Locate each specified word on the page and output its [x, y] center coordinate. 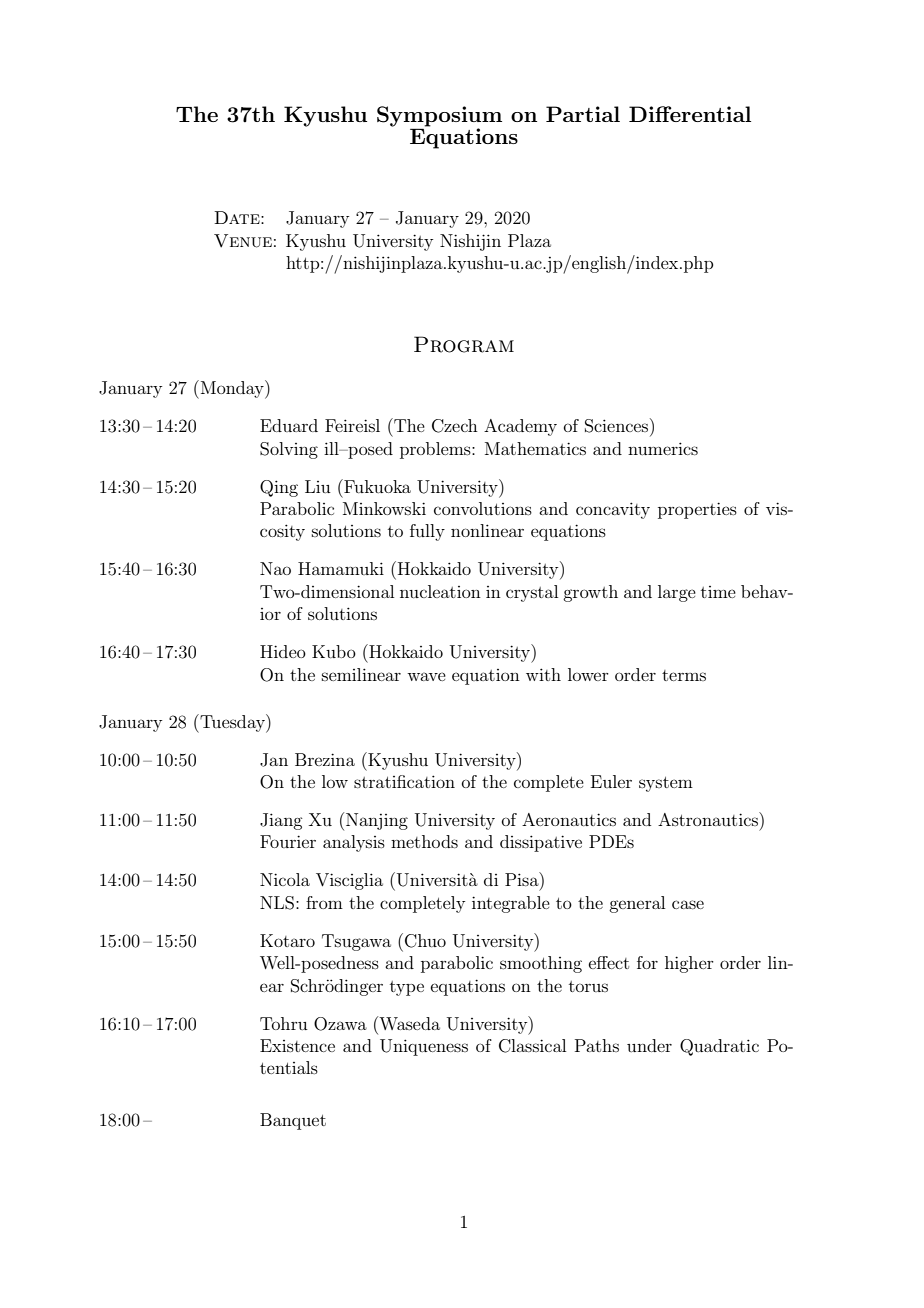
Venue [243, 241]
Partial [583, 114]
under [649, 1045]
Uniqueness [424, 1047]
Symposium [439, 117]
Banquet [293, 1121]
